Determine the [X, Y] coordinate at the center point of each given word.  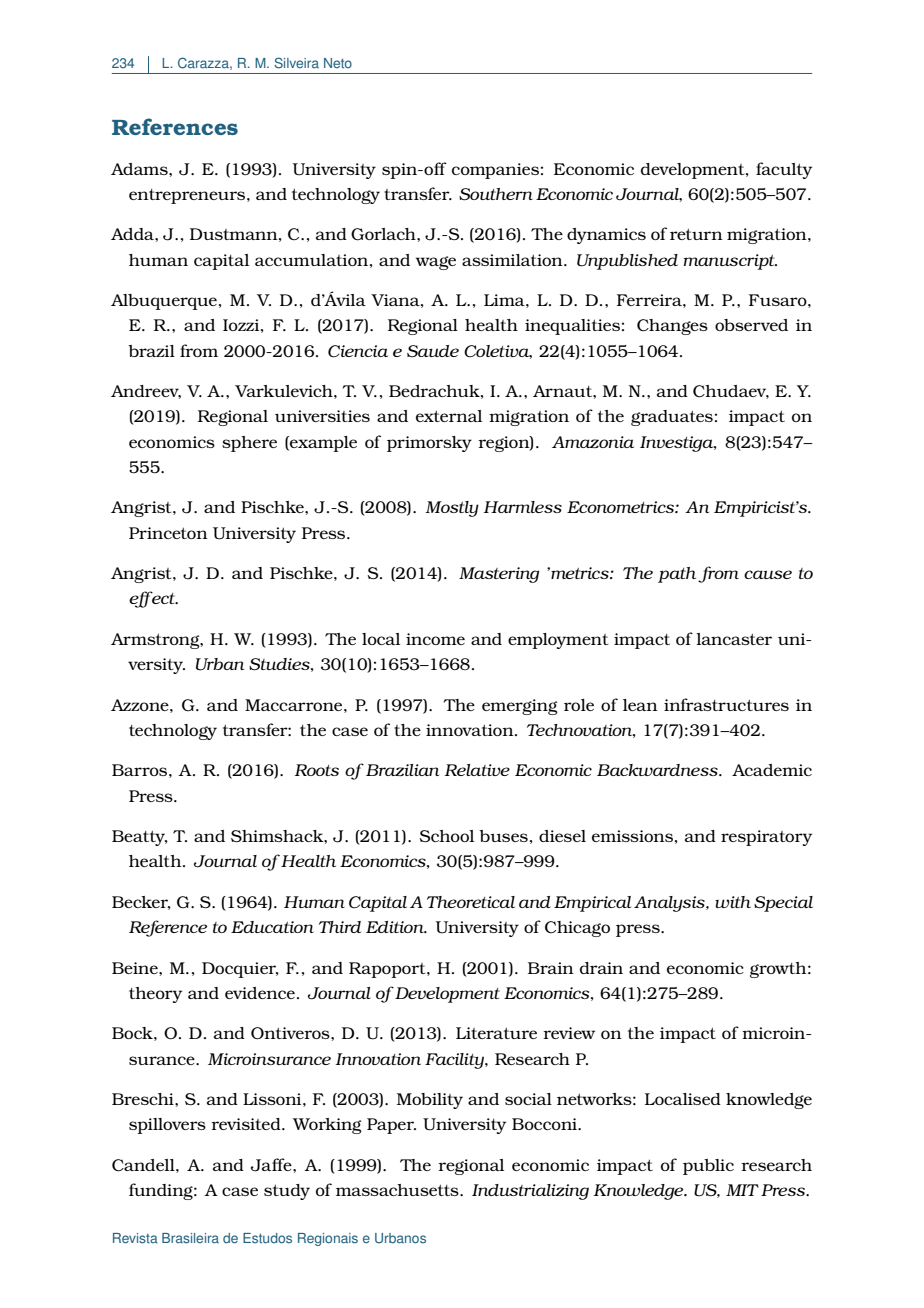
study [287, 1192]
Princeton [168, 533]
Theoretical [471, 902]
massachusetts [398, 1190]
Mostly [452, 509]
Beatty [140, 838]
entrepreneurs [188, 196]
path [677, 575]
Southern [496, 194]
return [696, 234]
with [733, 902]
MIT [742, 1190]
